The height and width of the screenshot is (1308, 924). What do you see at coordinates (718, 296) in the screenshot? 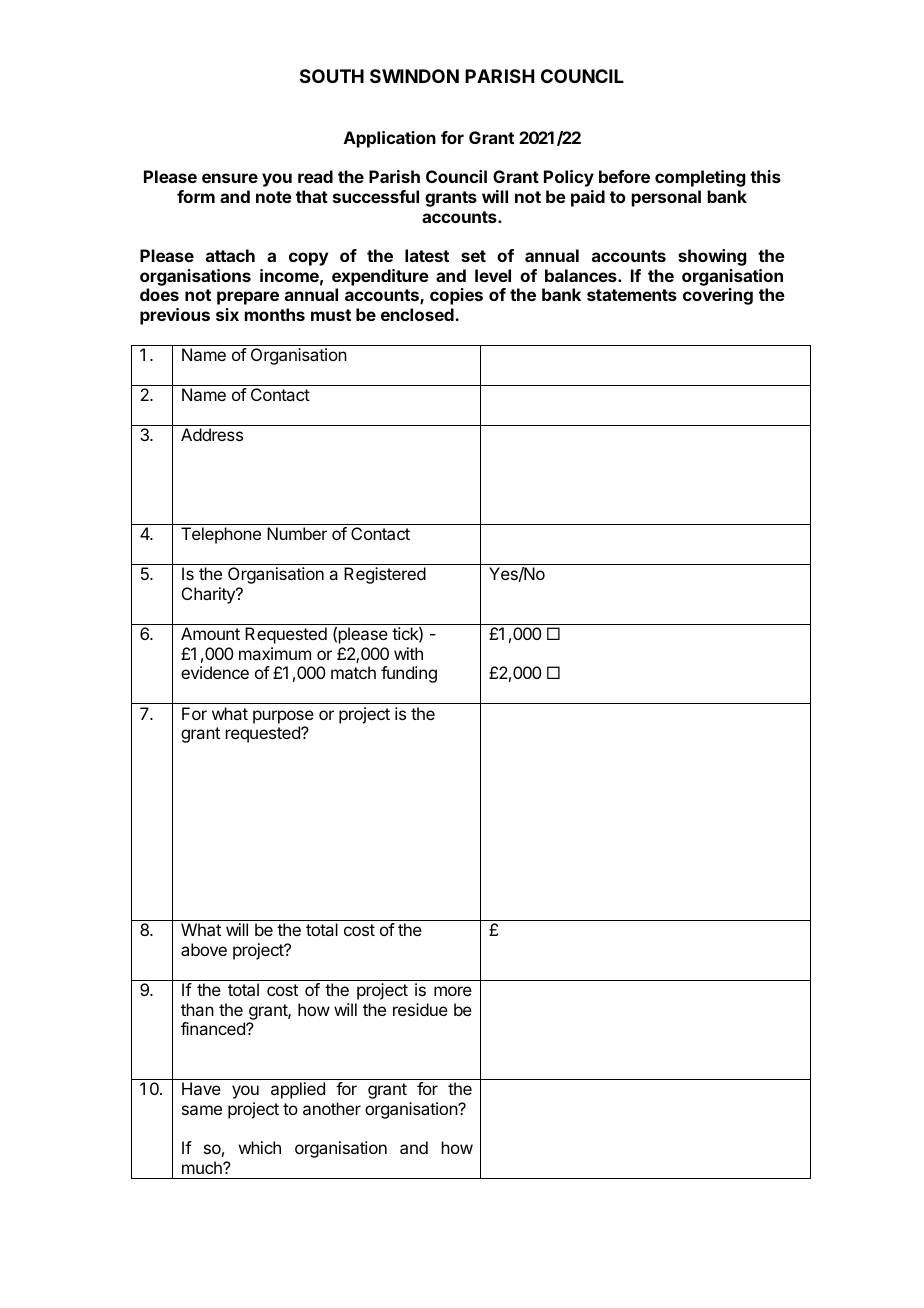
I see `covering` at bounding box center [718, 296].
